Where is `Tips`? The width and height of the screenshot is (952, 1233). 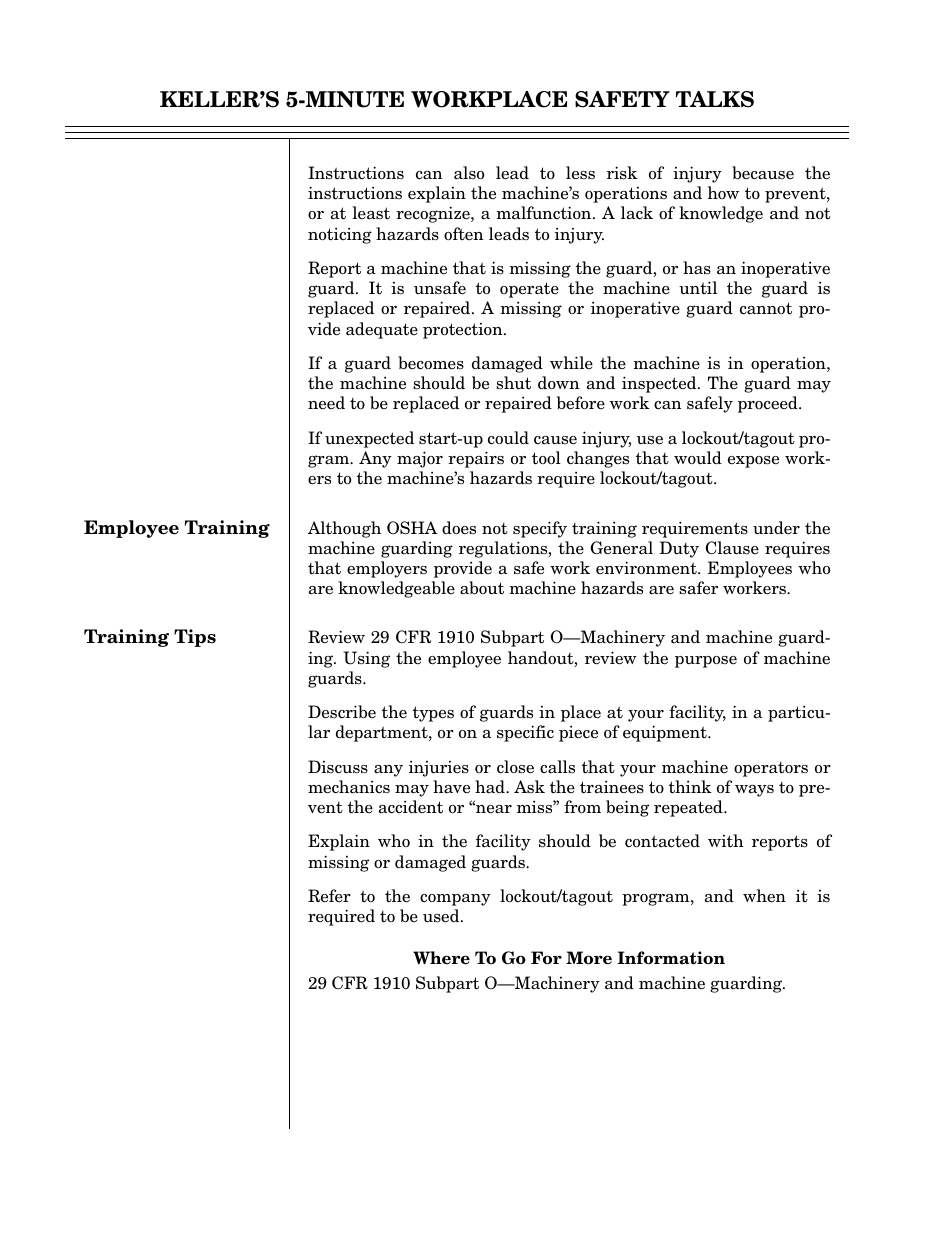 Tips is located at coordinates (195, 638).
